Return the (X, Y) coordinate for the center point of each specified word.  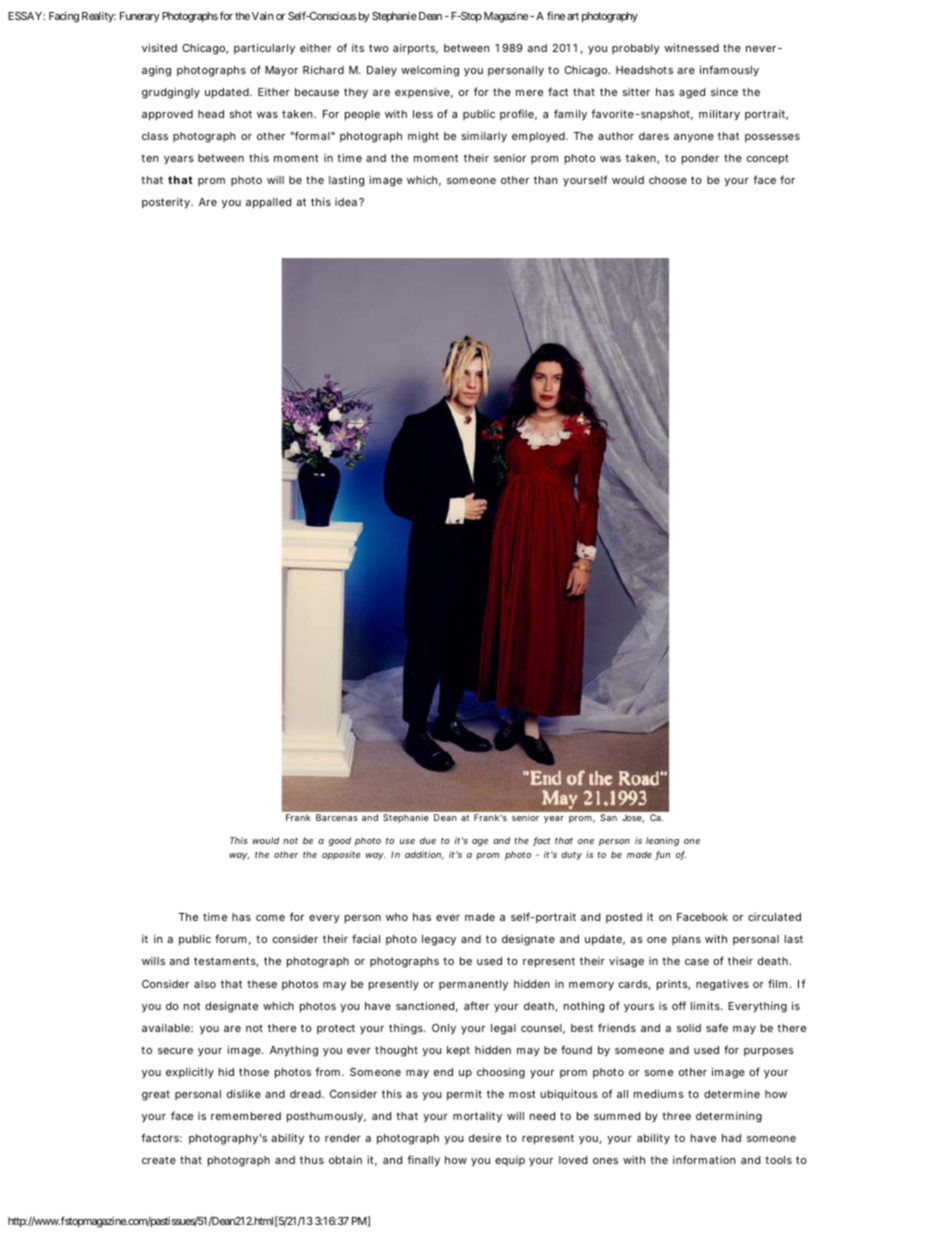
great (156, 1095)
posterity (167, 203)
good (340, 841)
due (428, 840)
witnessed (691, 47)
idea (346, 202)
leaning (662, 841)
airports (415, 49)
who (397, 917)
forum (231, 938)
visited (159, 47)
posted (624, 918)
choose (668, 180)
